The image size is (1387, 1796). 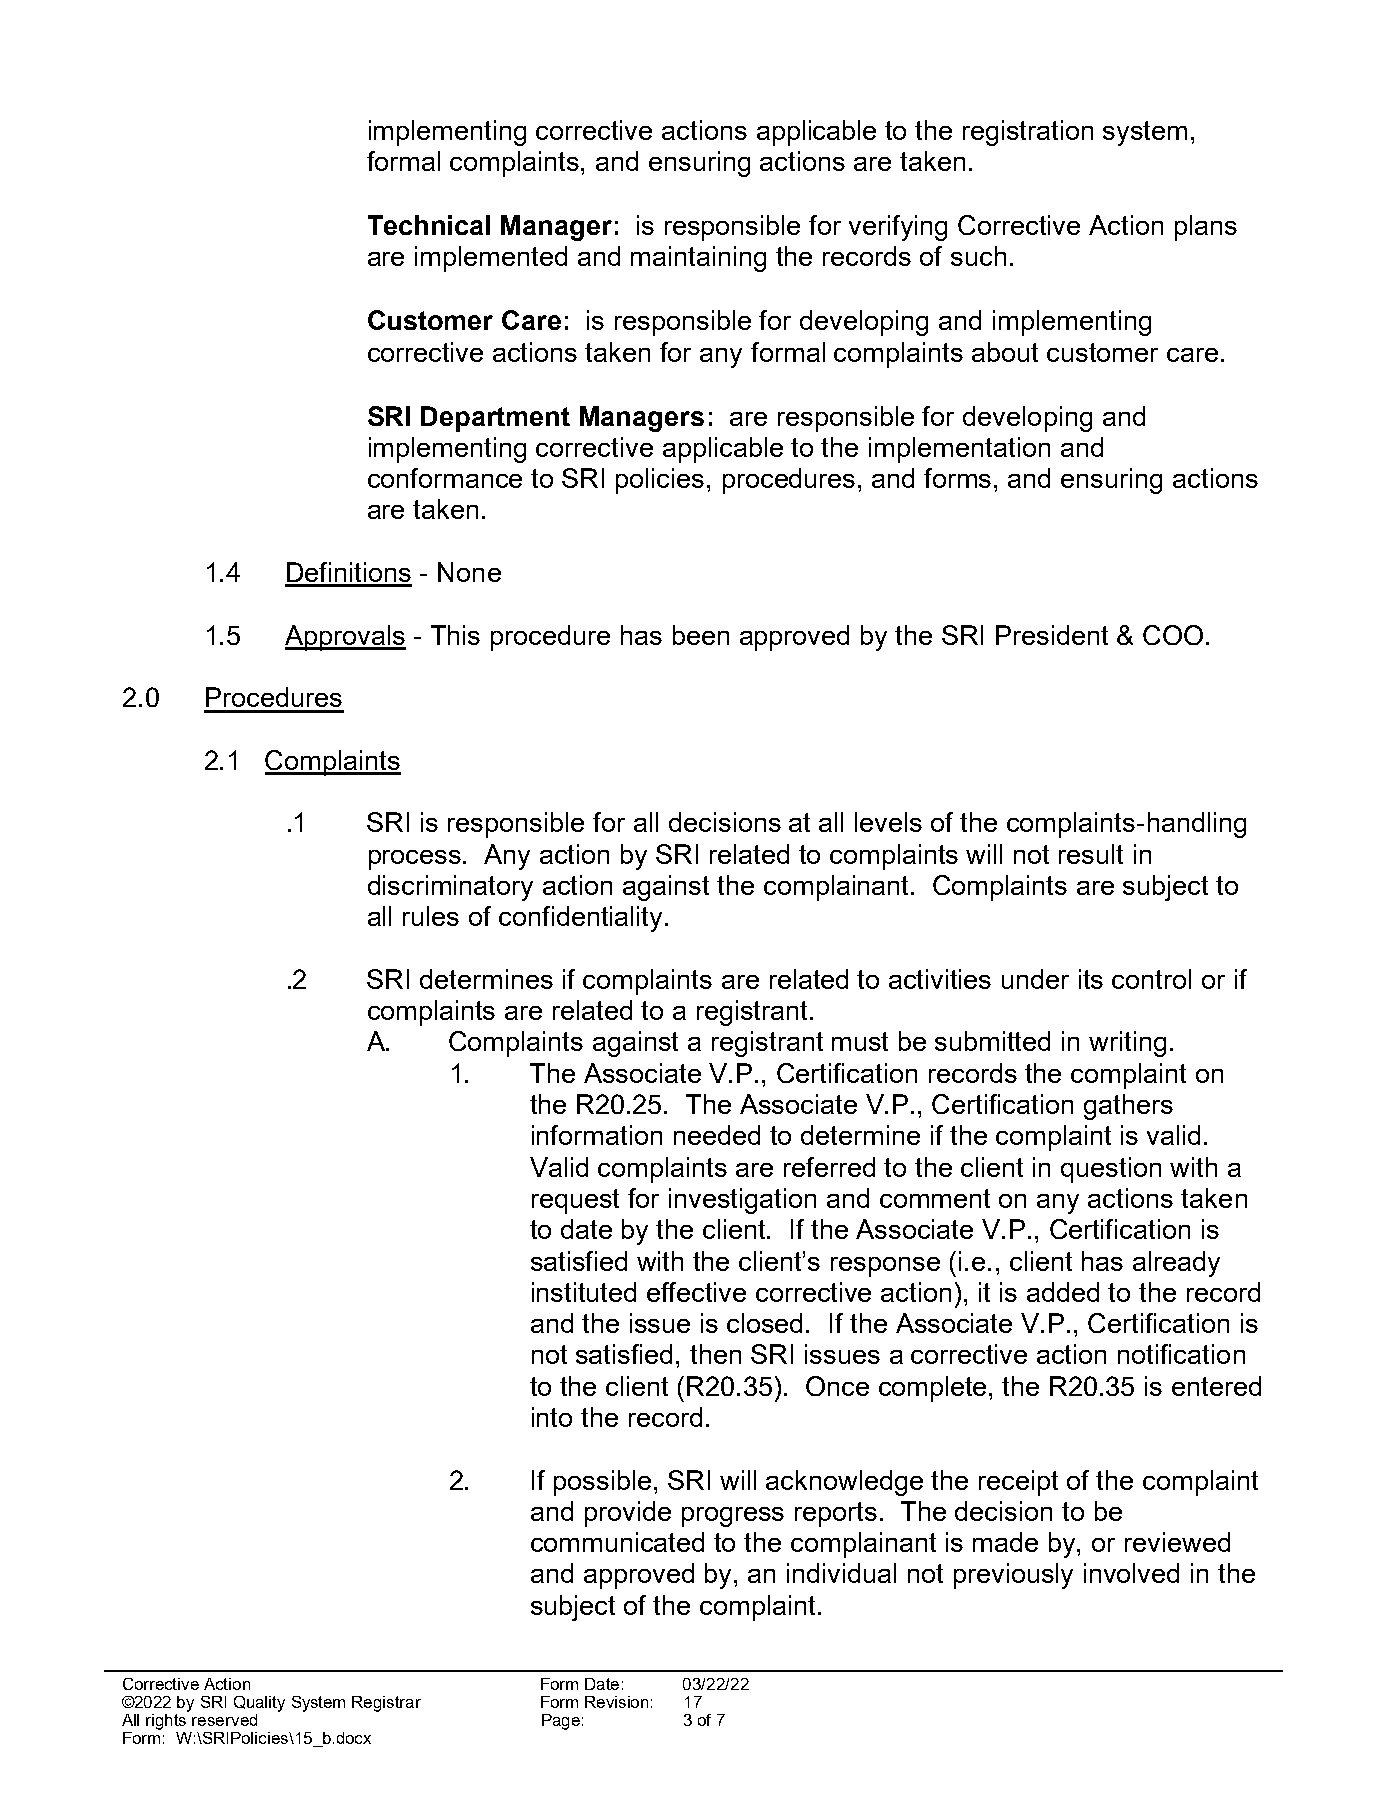 What do you see at coordinates (561, 1722) in the screenshot?
I see `Page` at bounding box center [561, 1722].
